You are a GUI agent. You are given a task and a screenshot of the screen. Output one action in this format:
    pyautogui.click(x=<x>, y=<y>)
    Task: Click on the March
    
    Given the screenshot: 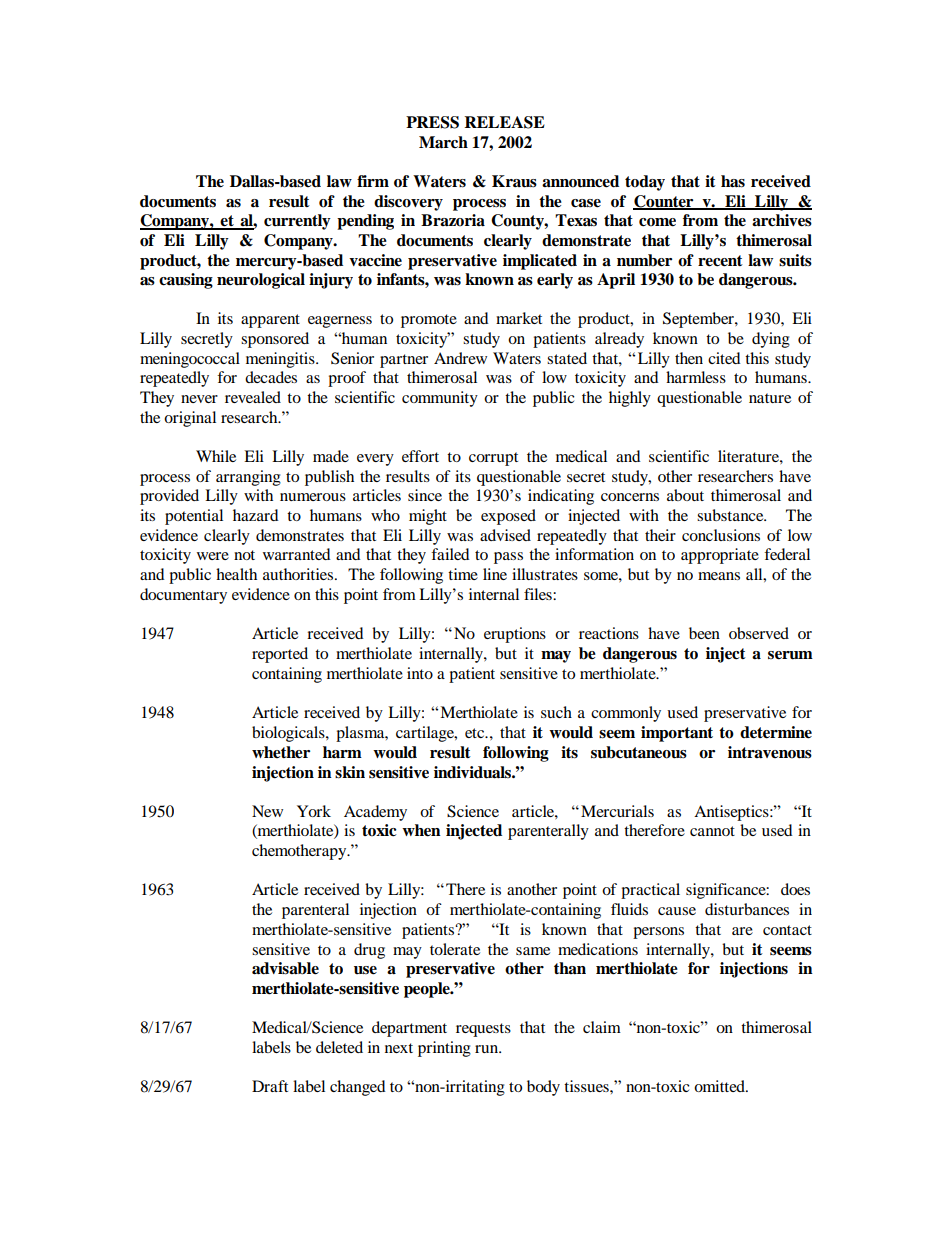 What is the action you would take?
    pyautogui.click(x=443, y=142)
